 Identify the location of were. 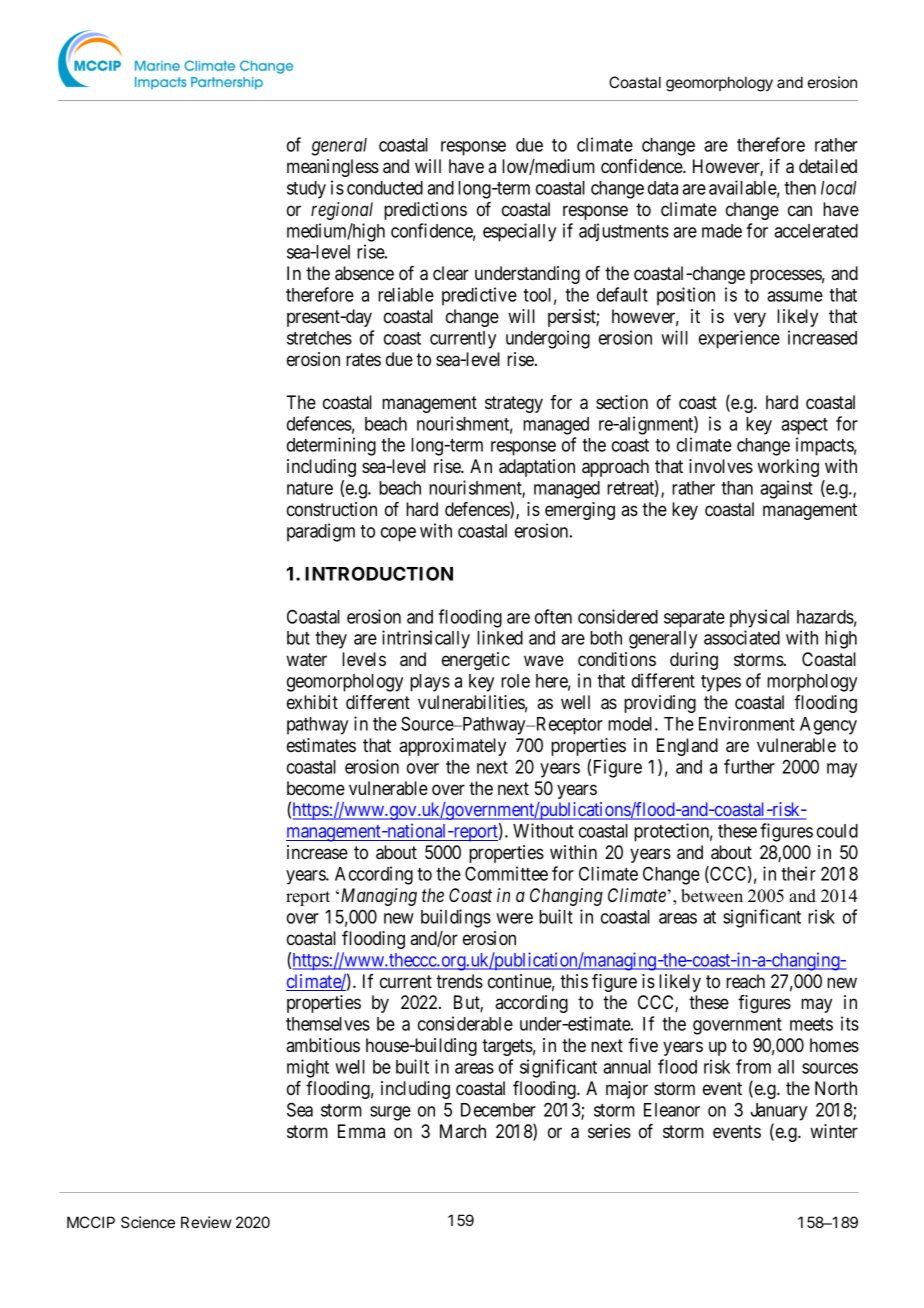
(514, 918).
